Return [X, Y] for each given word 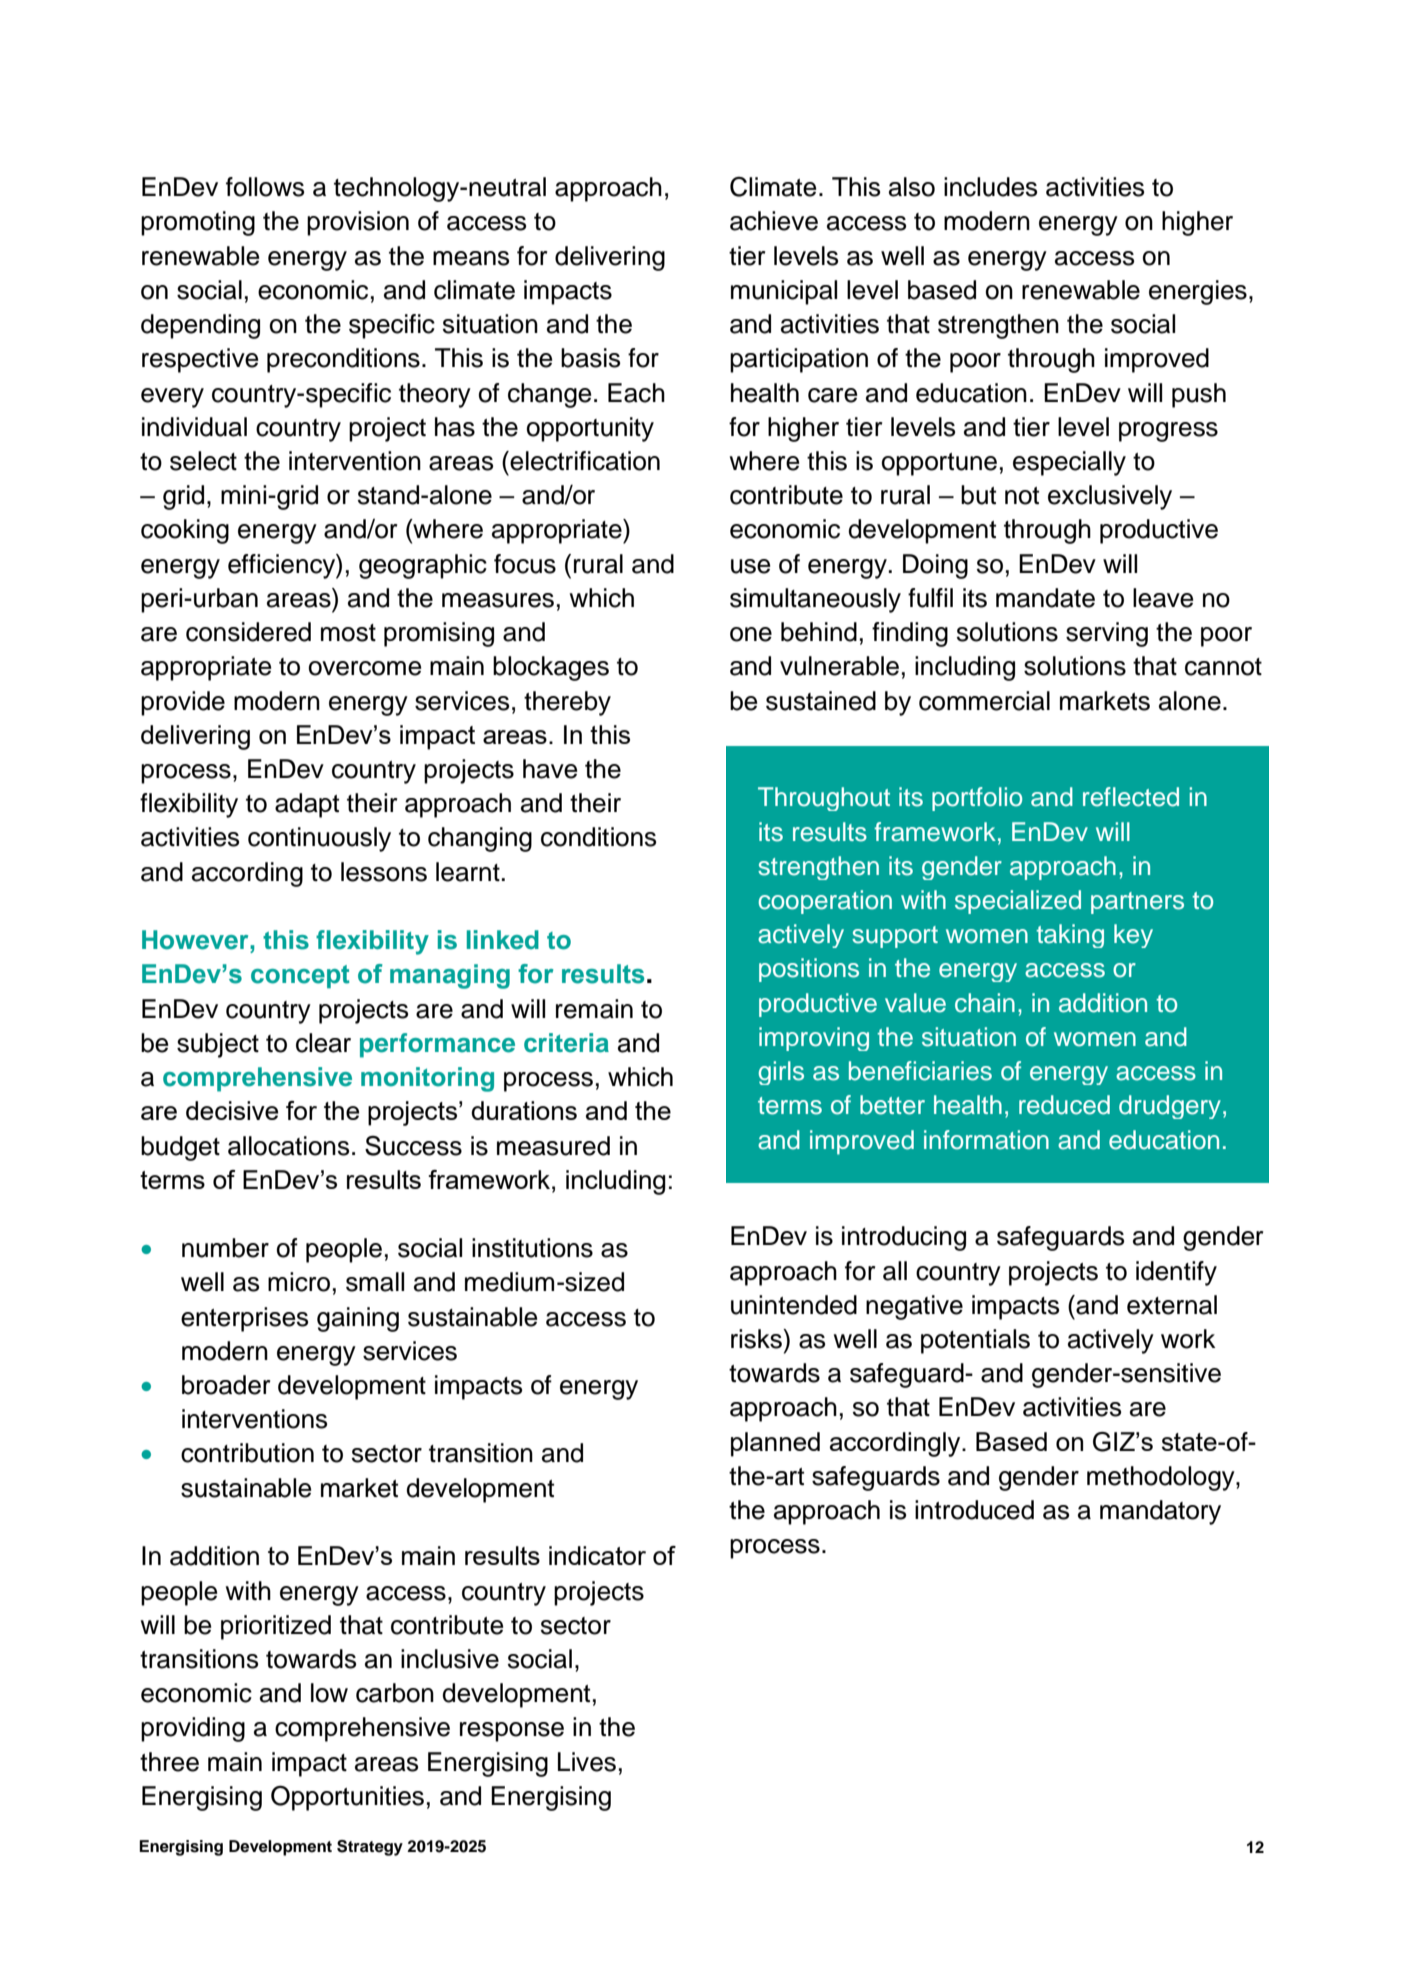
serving [1107, 634]
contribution [247, 1453]
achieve [774, 221]
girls [781, 1073]
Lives [587, 1762]
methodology [1162, 1478]
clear [323, 1043]
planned [775, 1444]
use [750, 566]
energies [1198, 292]
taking [1070, 936]
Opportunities [347, 1798]
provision [358, 223]
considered [248, 632]
